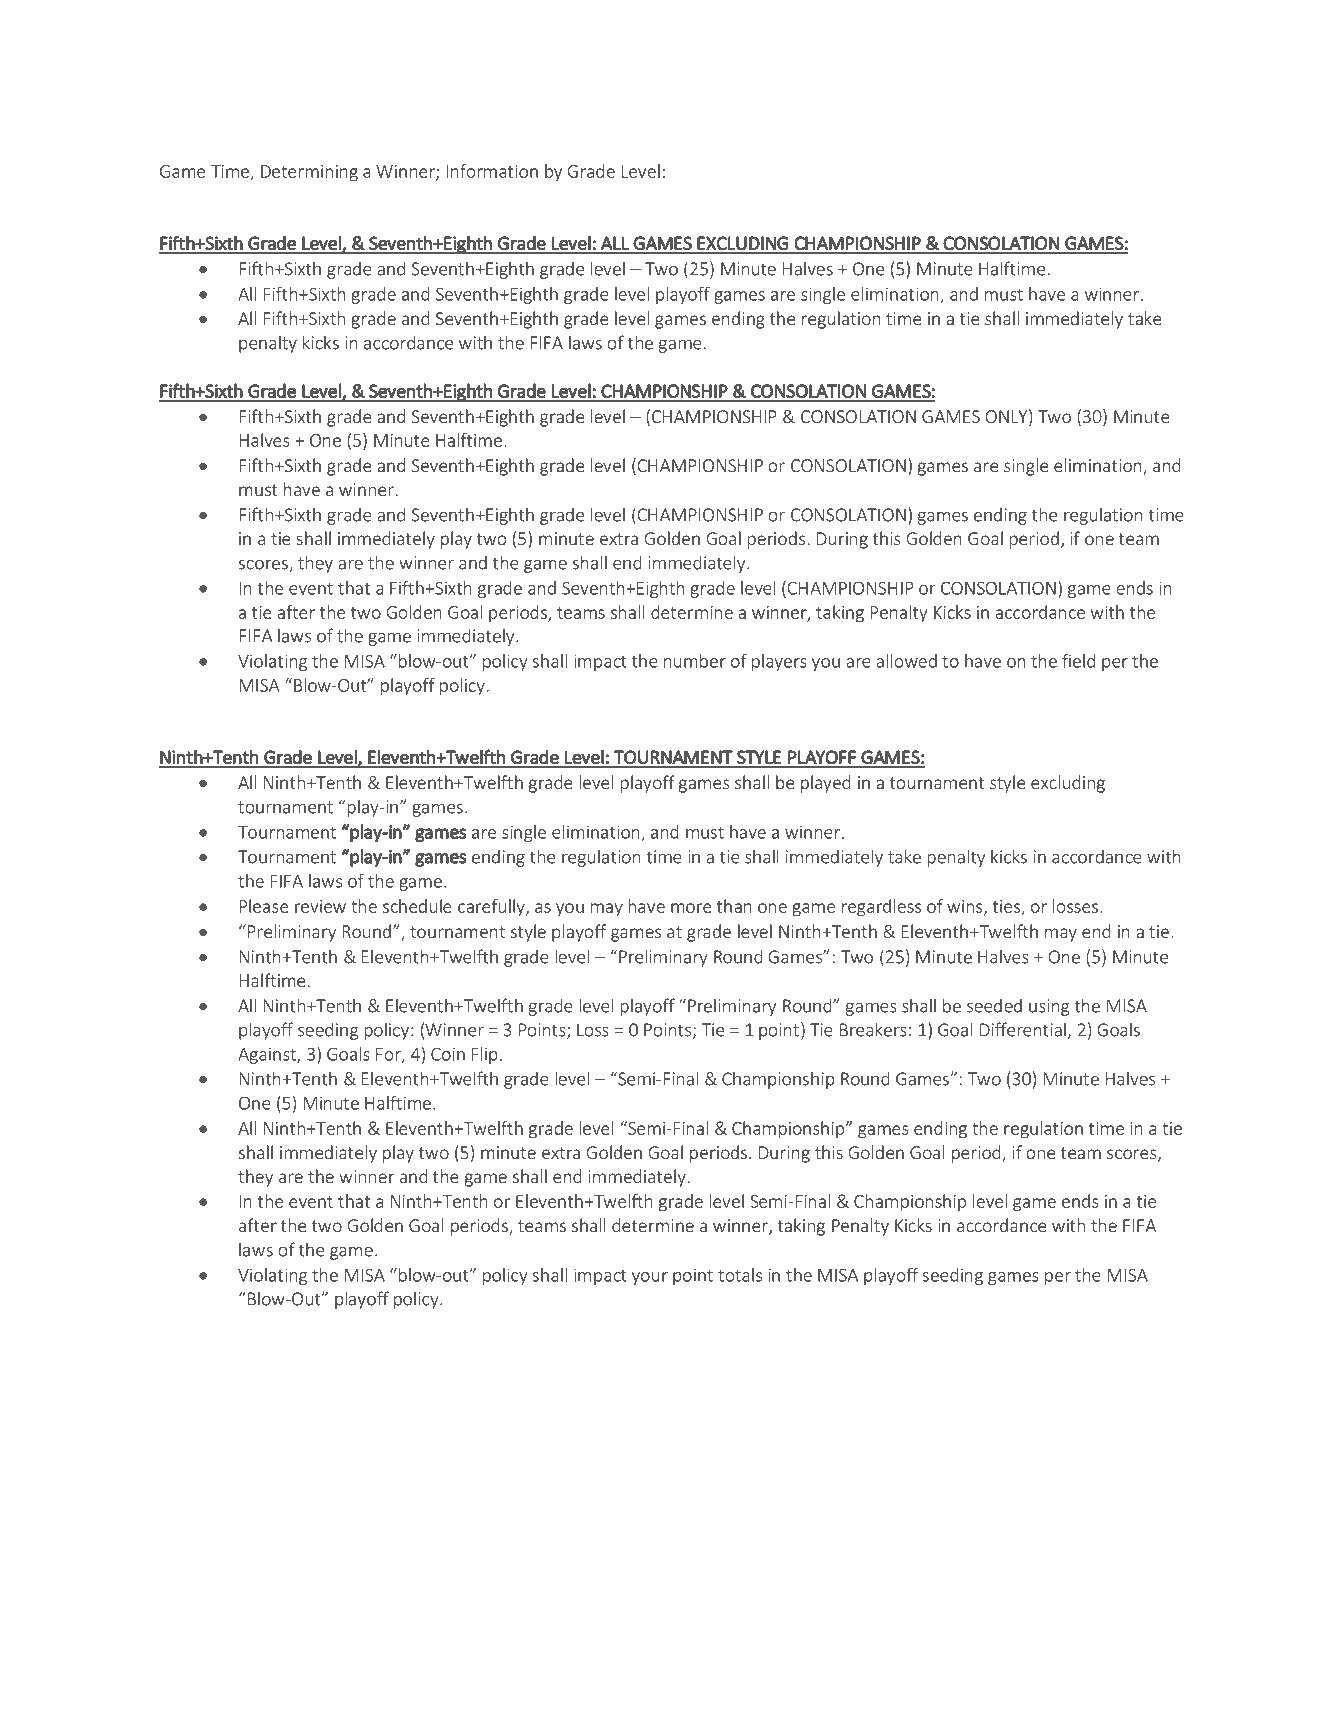 This screenshot has width=1342, height=1736. What do you see at coordinates (1023, 1029) in the screenshot?
I see `Differential` at bounding box center [1023, 1029].
